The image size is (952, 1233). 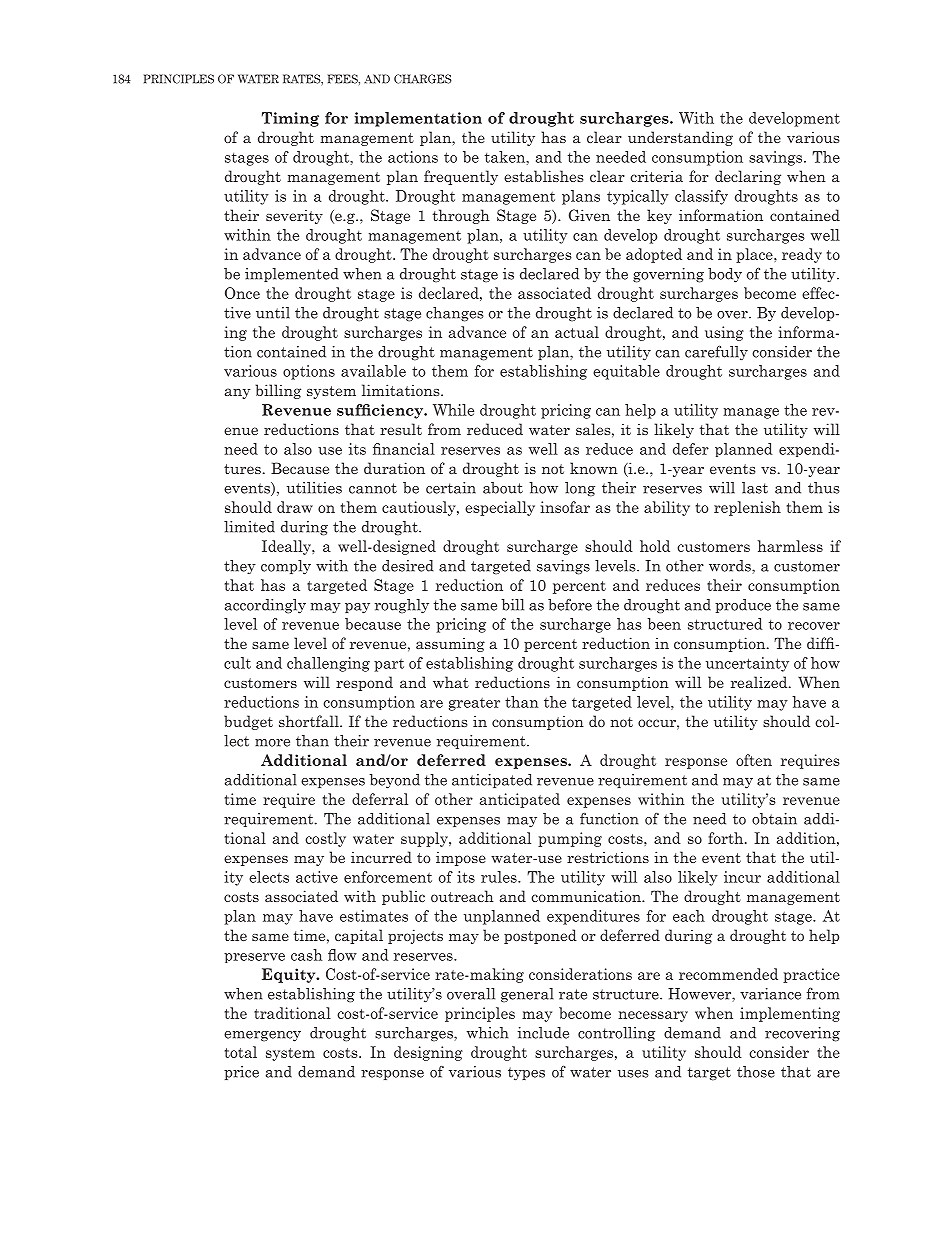 I want to click on establishes, so click(x=543, y=176).
